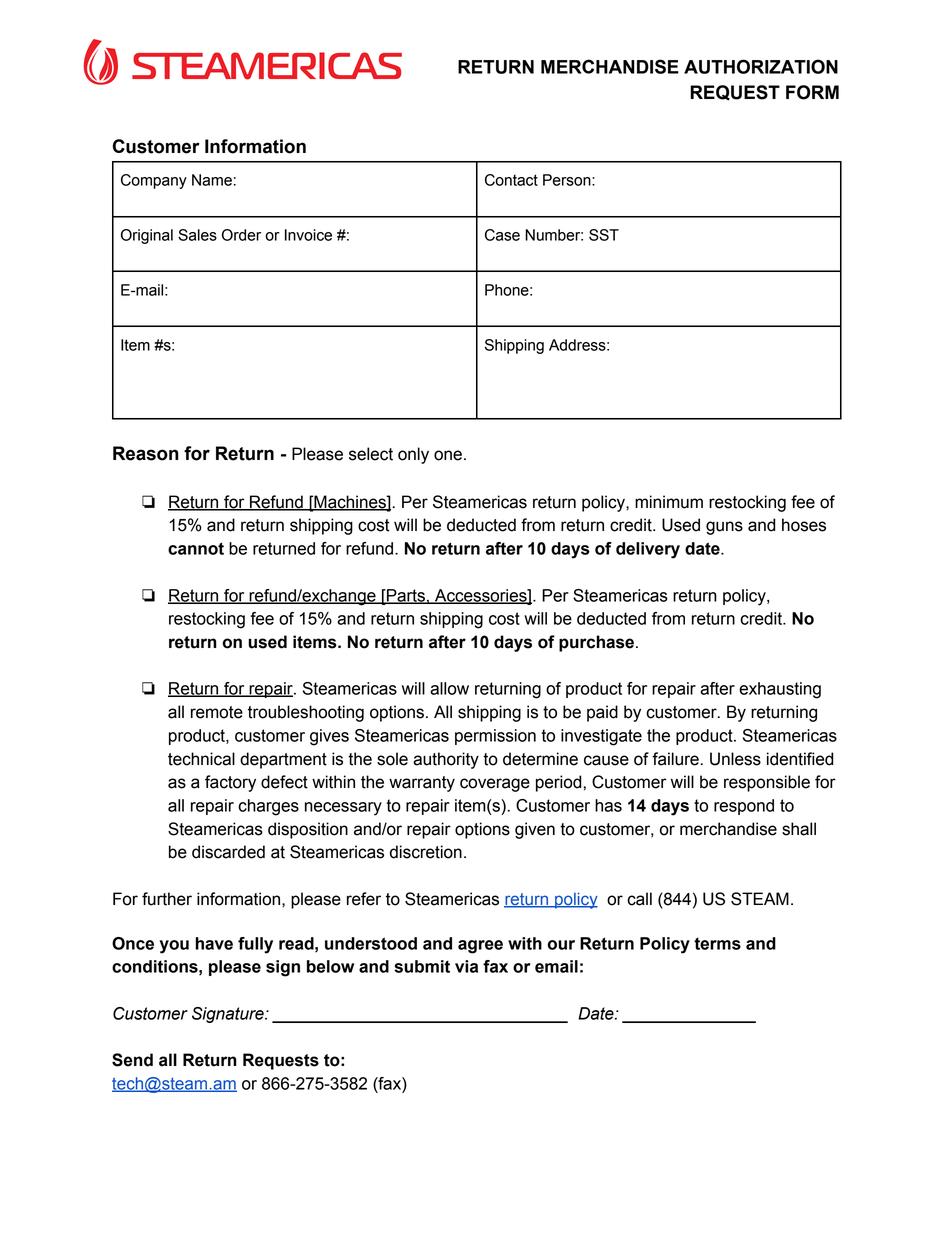  Describe the element at coordinates (413, 455) in the screenshot. I see `only` at that location.
